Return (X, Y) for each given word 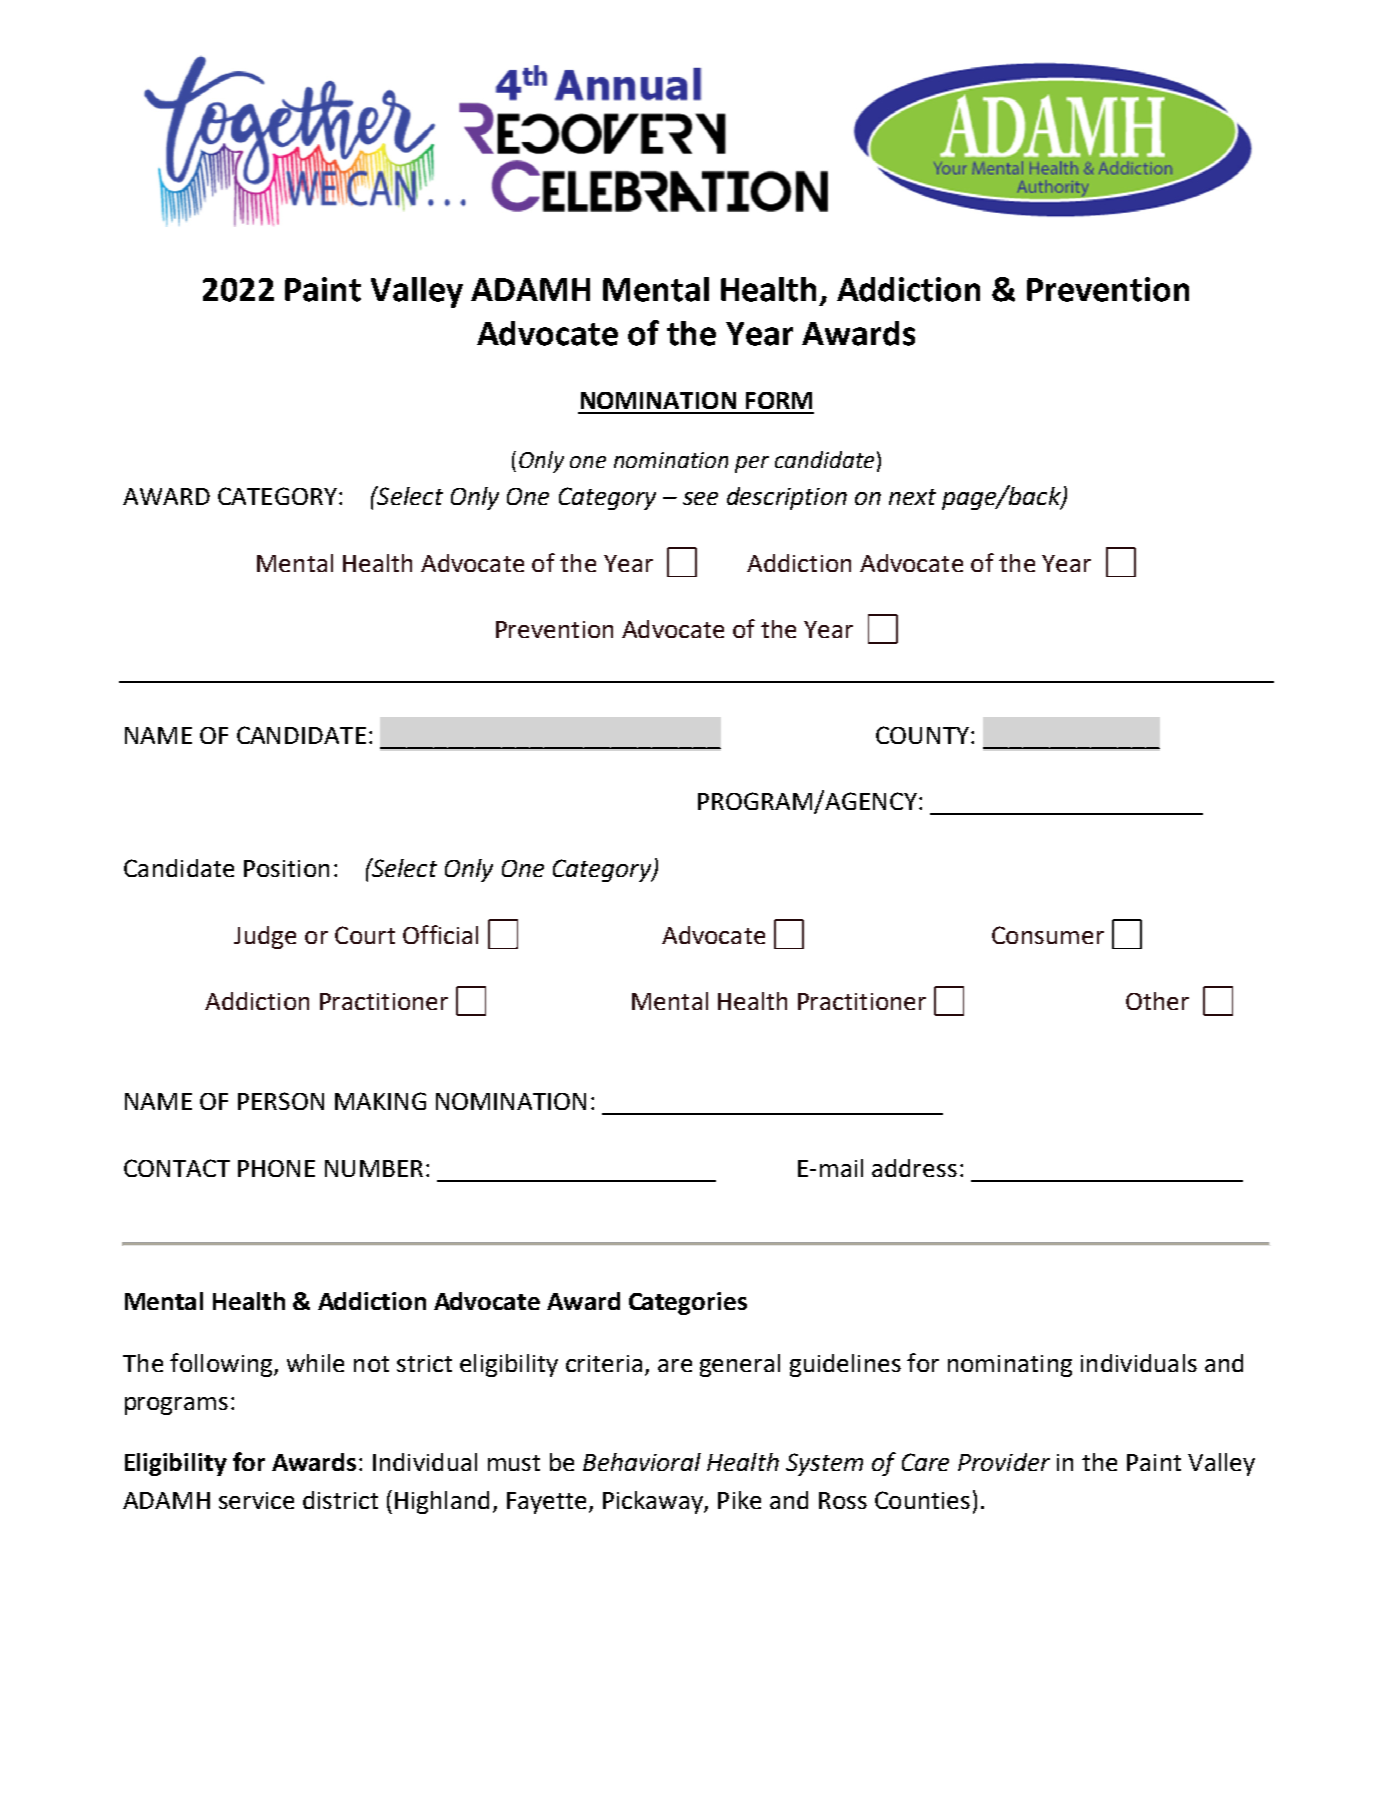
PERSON (281, 1101)
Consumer (1048, 935)
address (914, 1168)
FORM (779, 400)
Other (1157, 1001)
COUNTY (922, 735)
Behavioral (642, 1462)
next (912, 497)
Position (286, 868)
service (256, 1500)
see (700, 498)
